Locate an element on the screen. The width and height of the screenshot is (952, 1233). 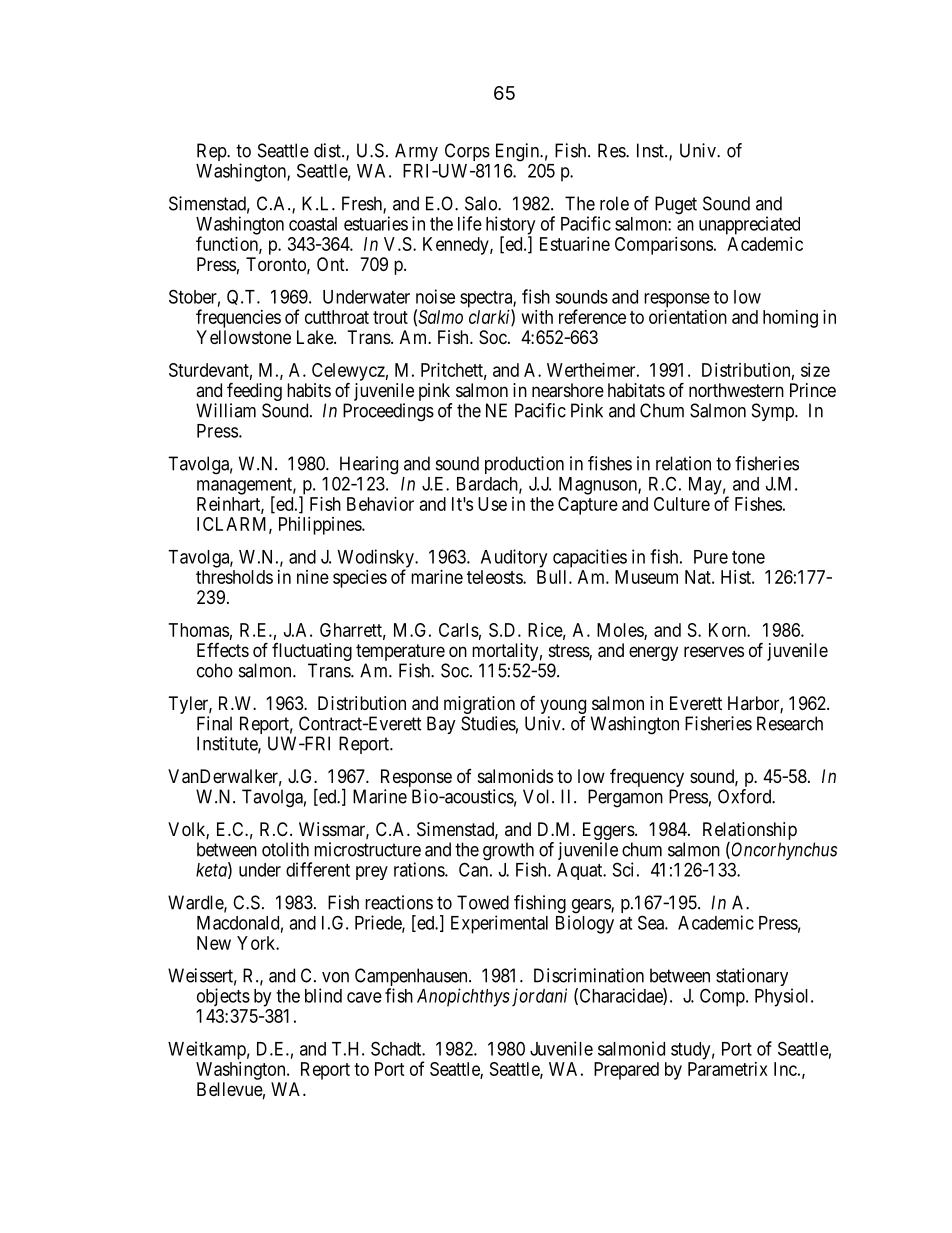
Discrimination is located at coordinates (589, 975).
